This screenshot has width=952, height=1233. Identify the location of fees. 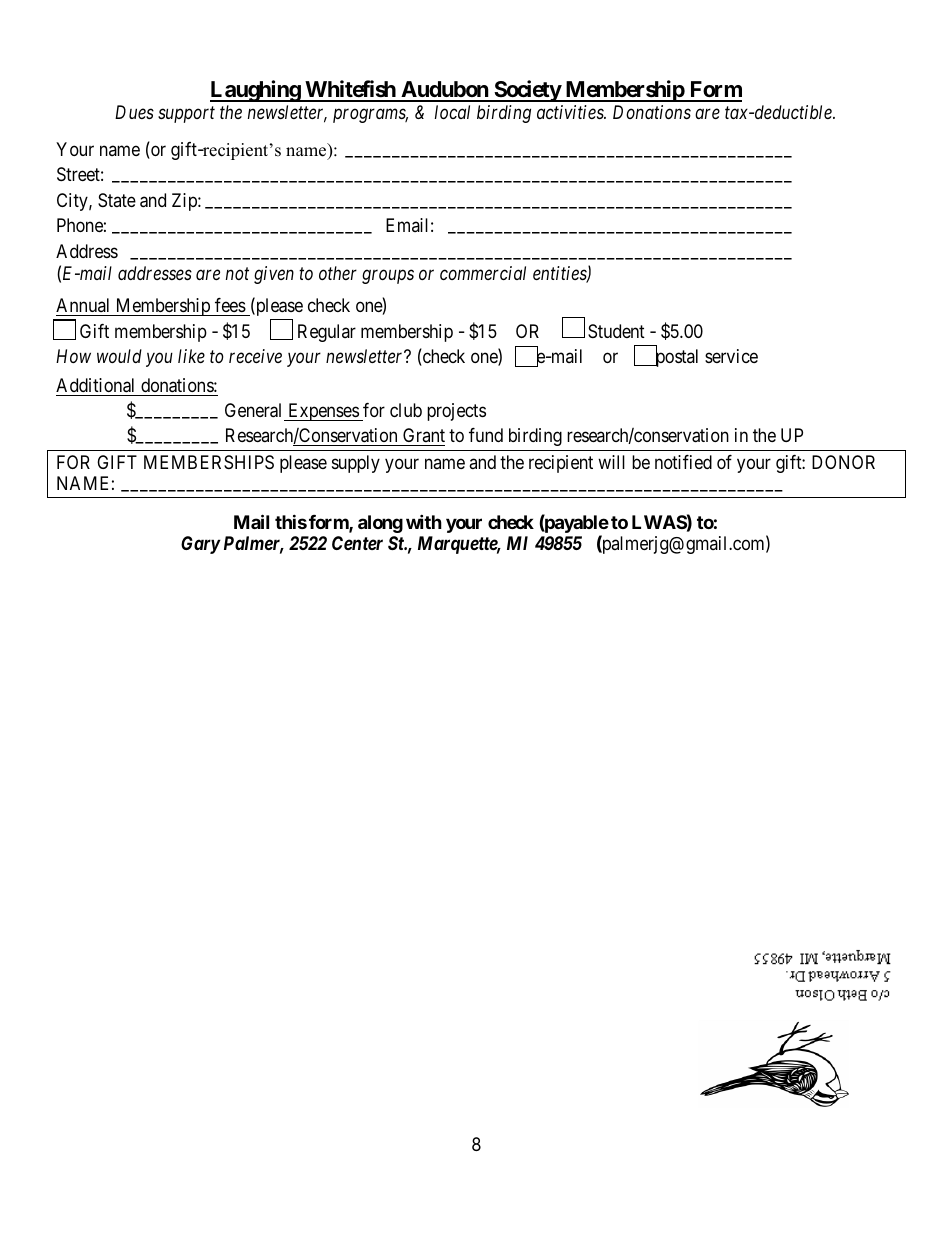
(230, 305).
